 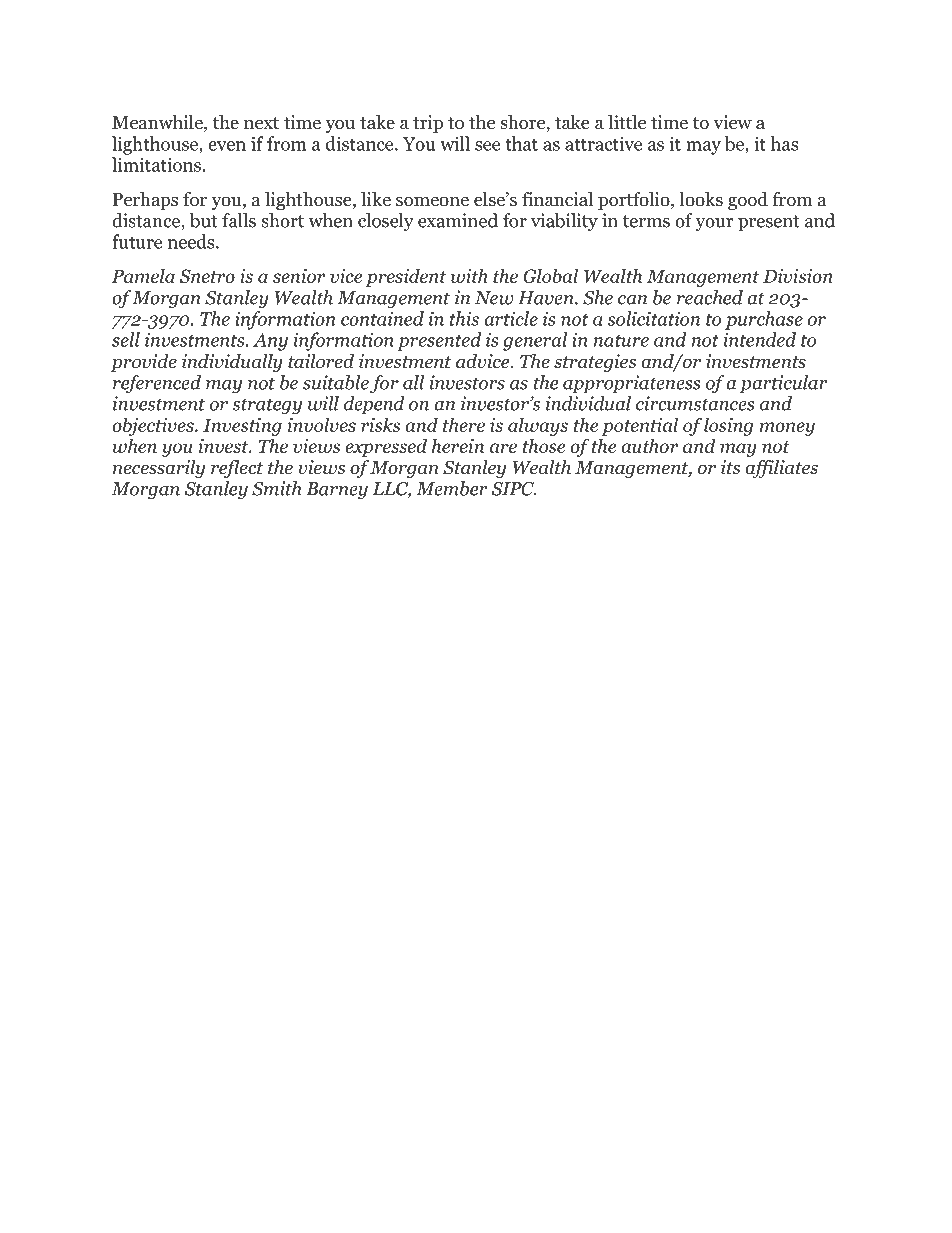 What do you see at coordinates (627, 122) in the image?
I see `little` at bounding box center [627, 122].
